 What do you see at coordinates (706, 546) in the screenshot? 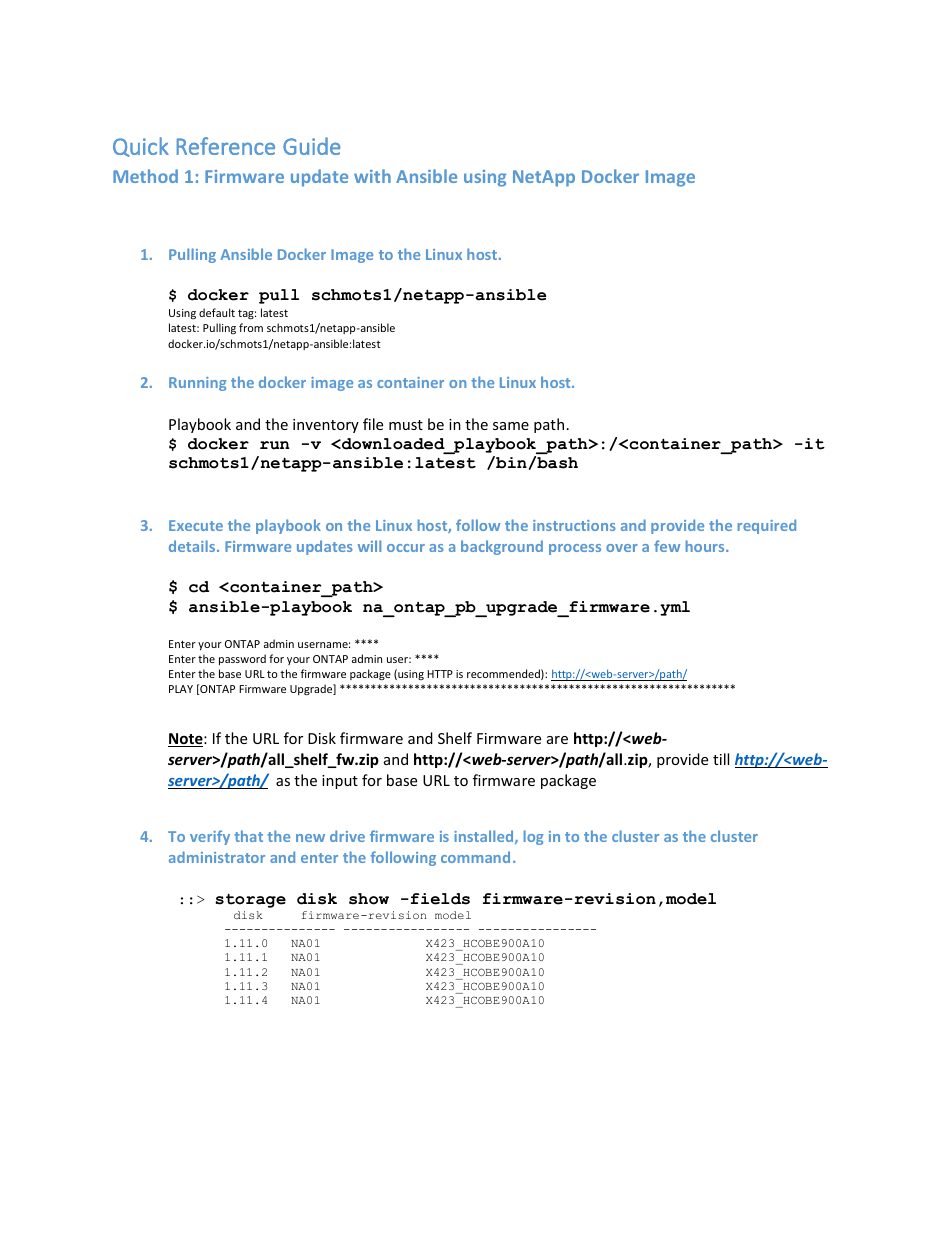
I see `hours` at bounding box center [706, 546].
